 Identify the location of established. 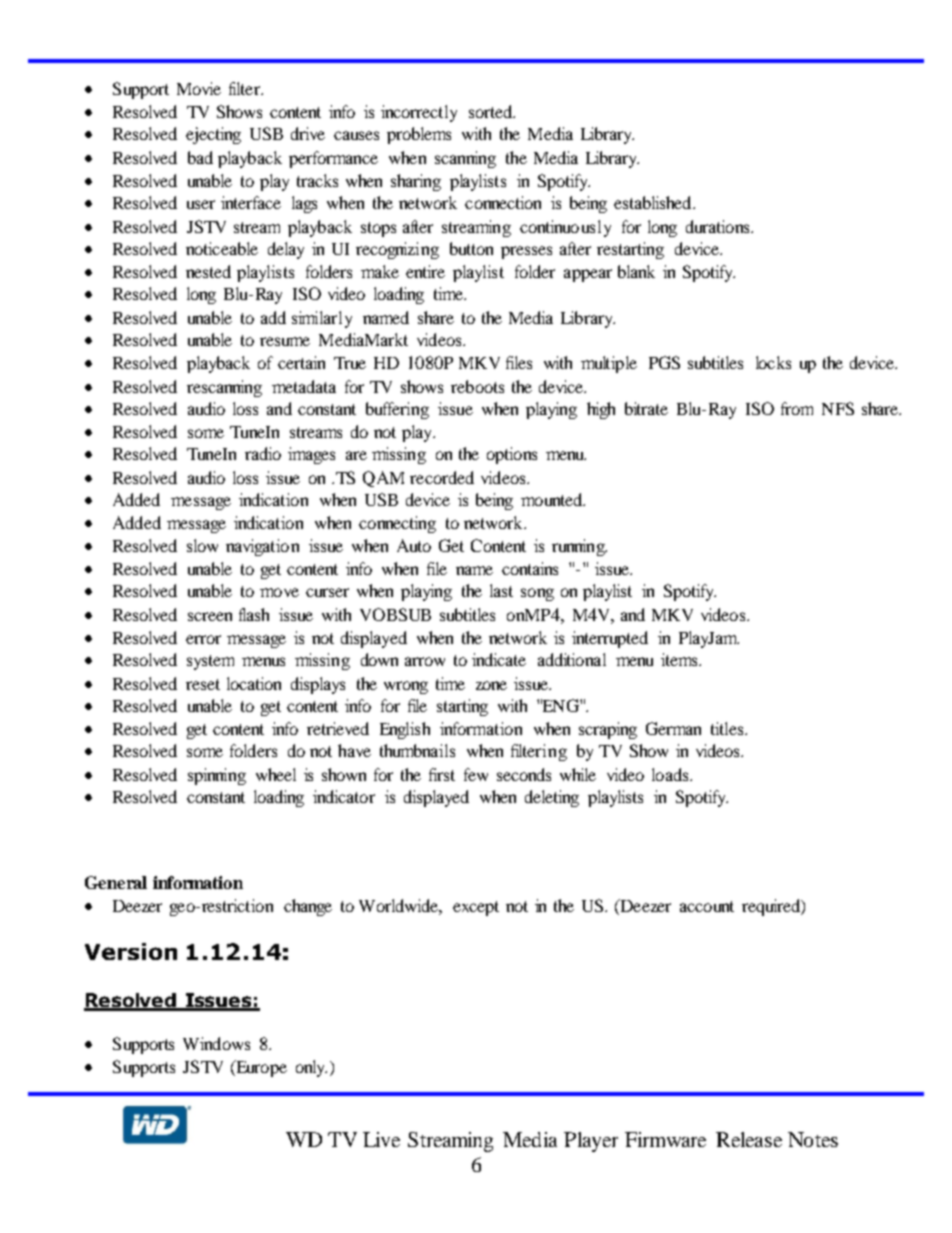
(654, 202).
